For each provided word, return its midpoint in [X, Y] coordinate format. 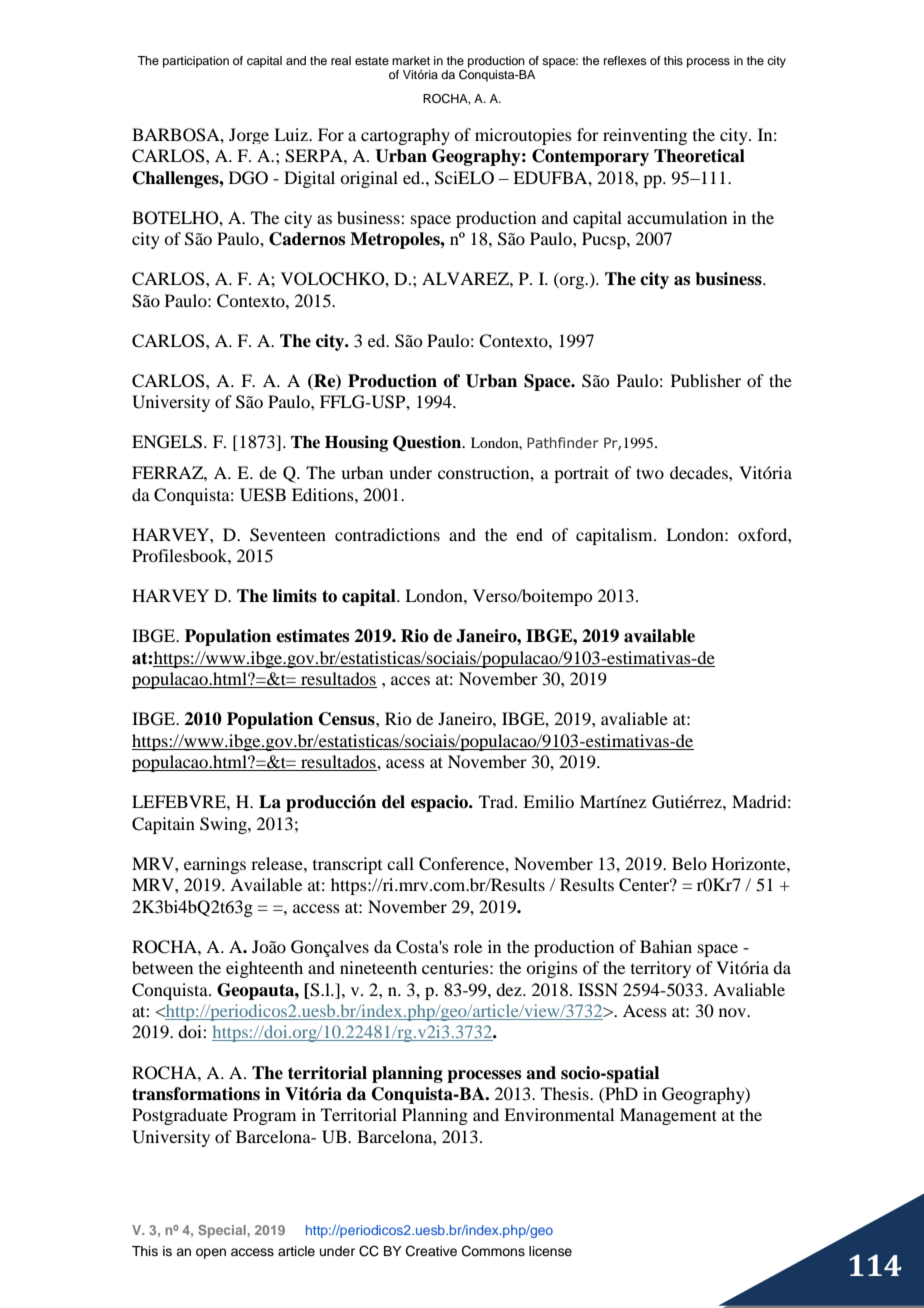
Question [428, 443]
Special [222, 1231]
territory [661, 969]
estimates [312, 636]
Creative [431, 1251]
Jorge [249, 136]
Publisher [706, 380]
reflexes [625, 60]
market [411, 60]
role [468, 946]
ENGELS [167, 442]
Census [348, 719]
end [529, 534]
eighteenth [264, 969]
